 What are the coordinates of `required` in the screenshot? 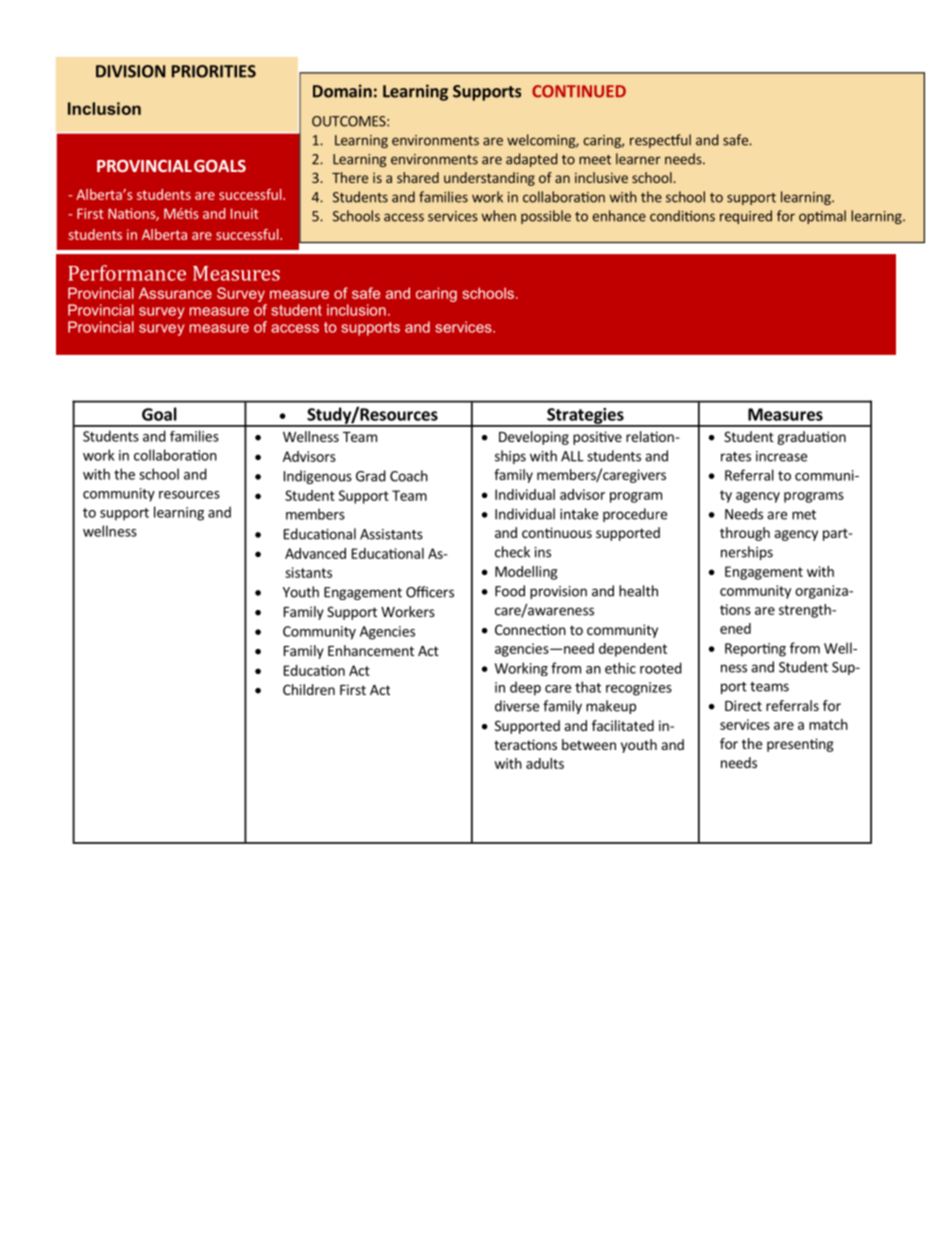 It's located at (746, 217).
